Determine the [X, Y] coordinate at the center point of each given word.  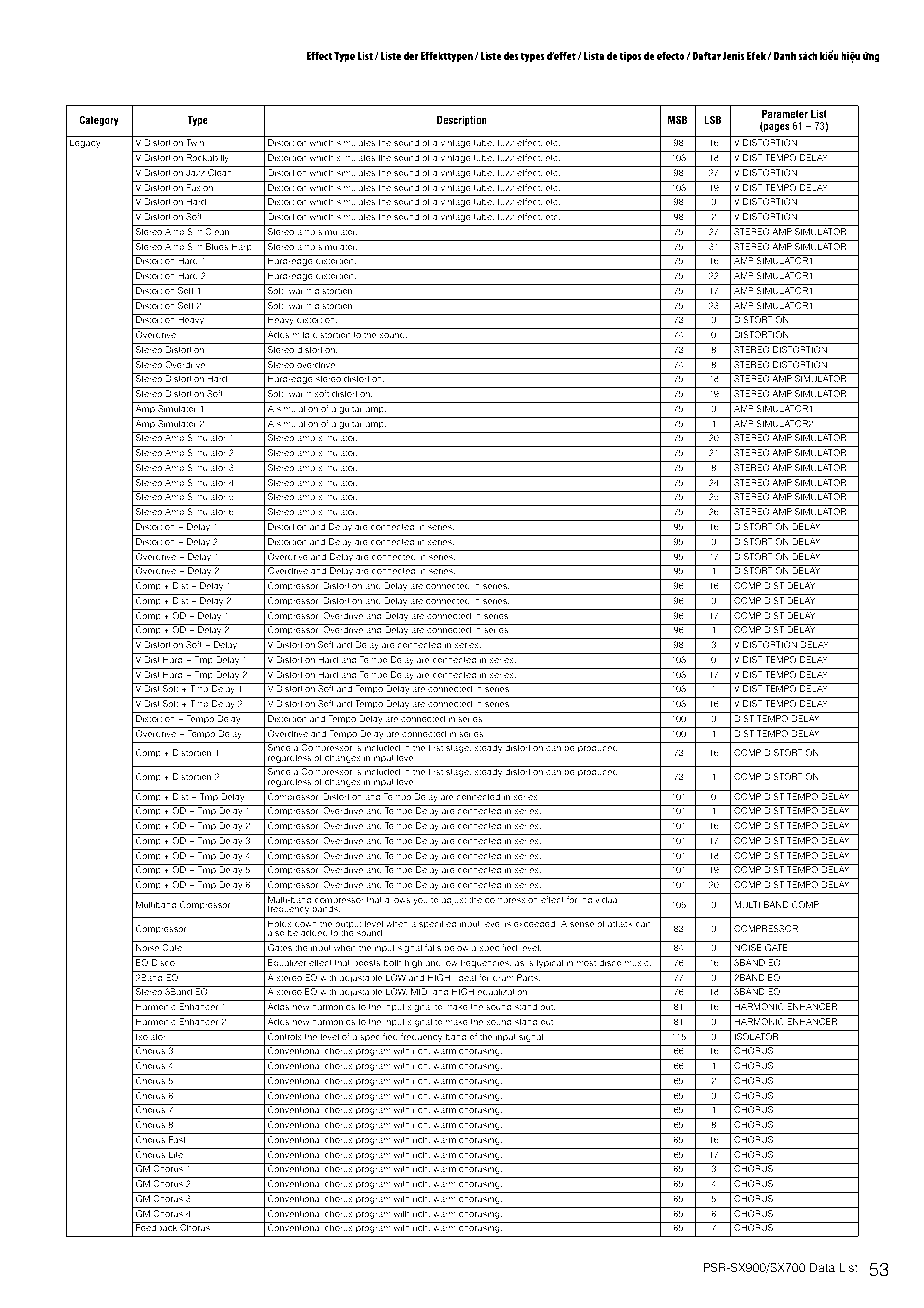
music [638, 962]
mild [301, 334]
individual [599, 899]
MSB [677, 119]
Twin [195, 142]
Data [822, 1267]
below [456, 947]
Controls [285, 1036]
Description [462, 121]
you [420, 901]
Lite [176, 1154]
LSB [712, 119]
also [276, 932]
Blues [217, 246]
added [314, 932]
